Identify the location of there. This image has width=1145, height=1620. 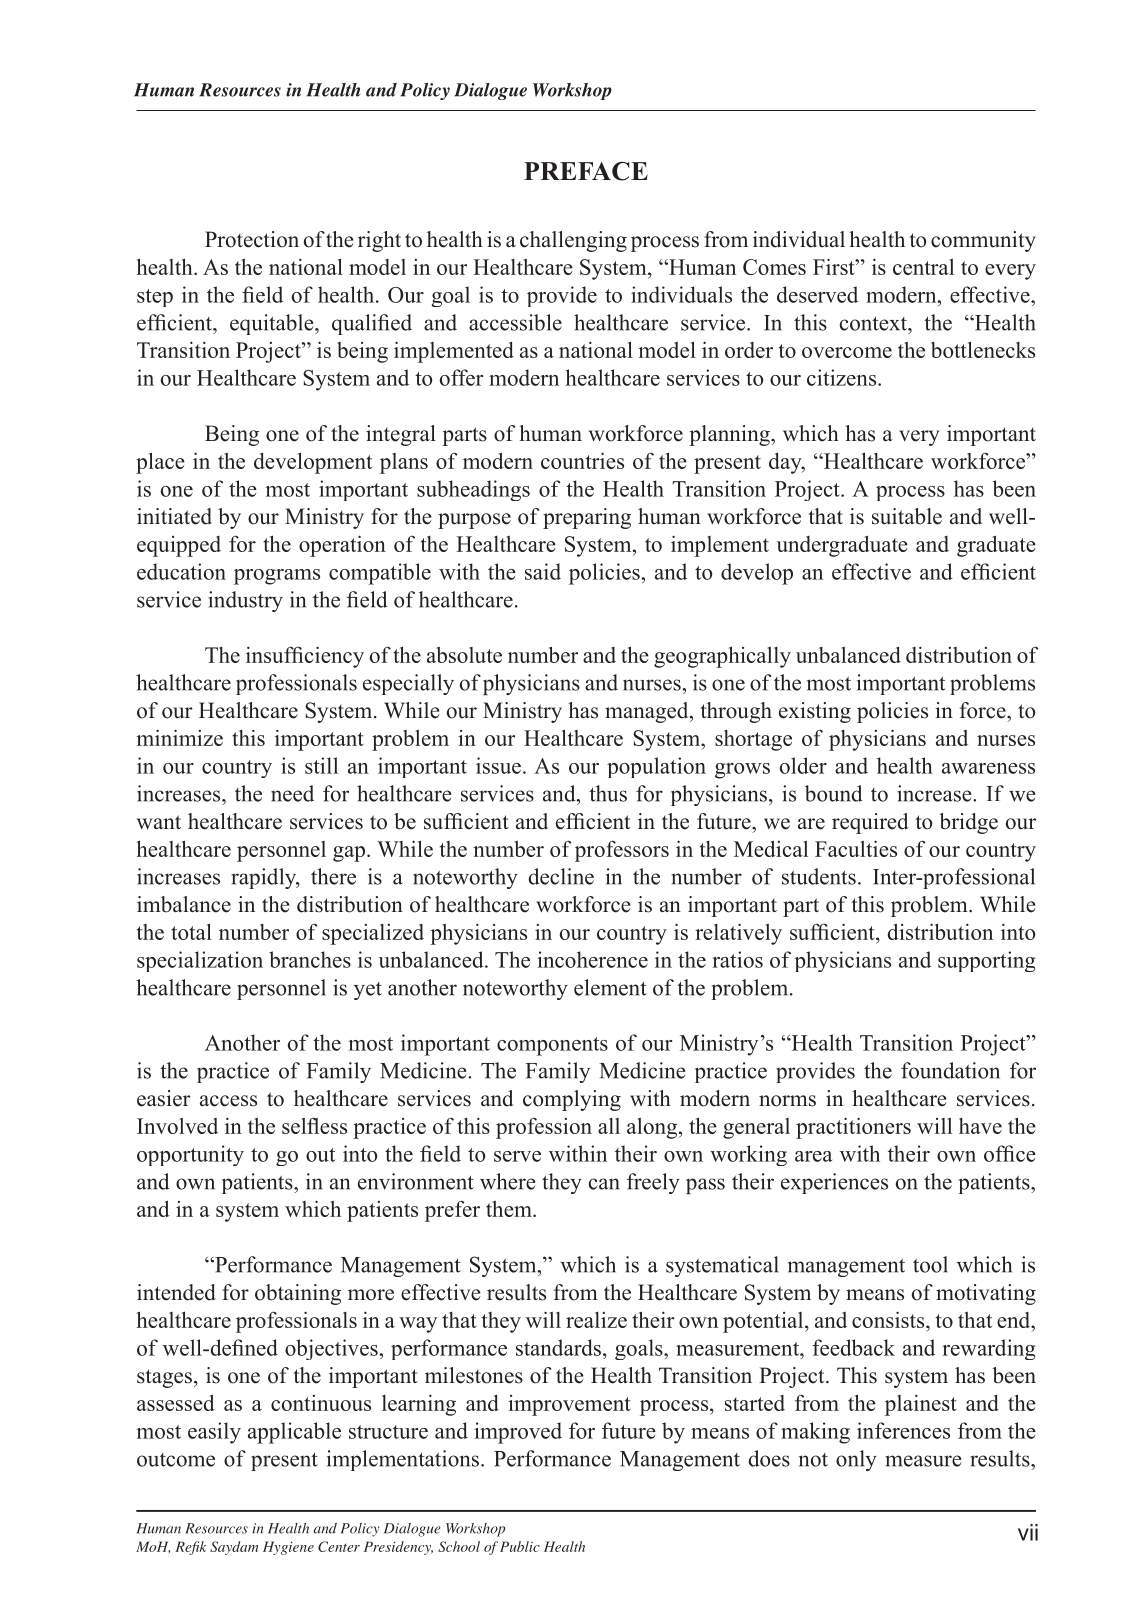
(333, 876).
